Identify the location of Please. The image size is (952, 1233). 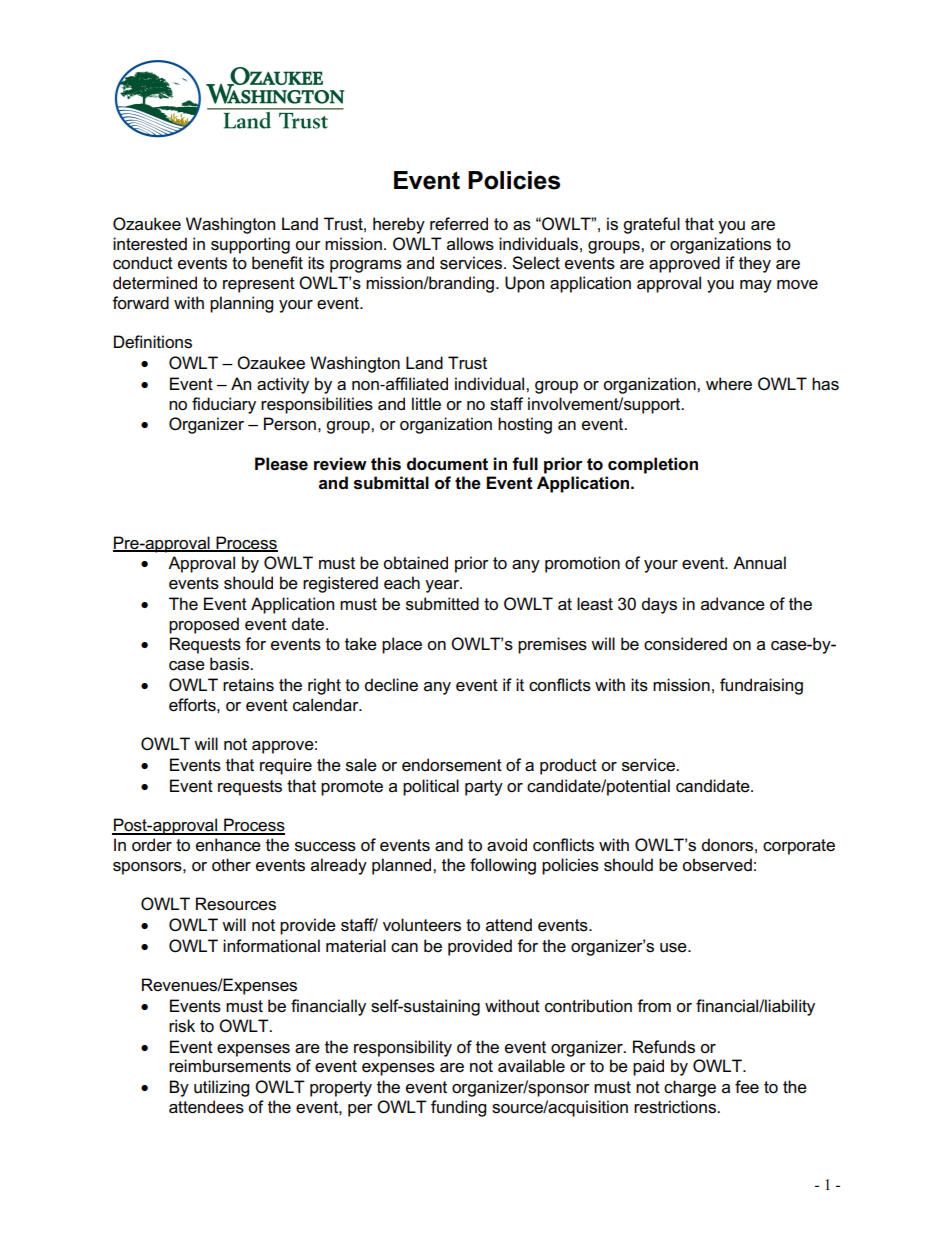
(281, 464).
